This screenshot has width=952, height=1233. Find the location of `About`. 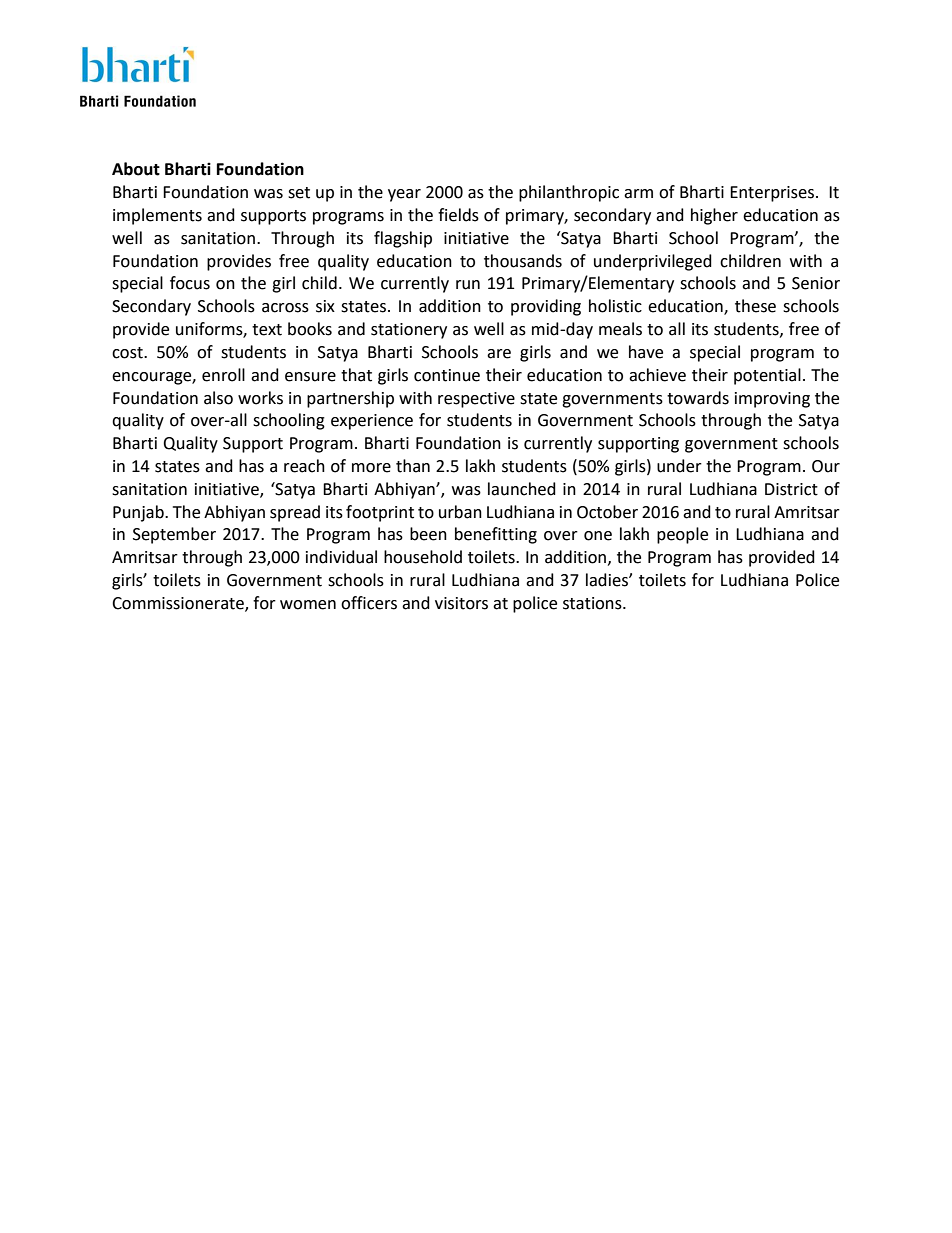

About is located at coordinates (136, 169).
